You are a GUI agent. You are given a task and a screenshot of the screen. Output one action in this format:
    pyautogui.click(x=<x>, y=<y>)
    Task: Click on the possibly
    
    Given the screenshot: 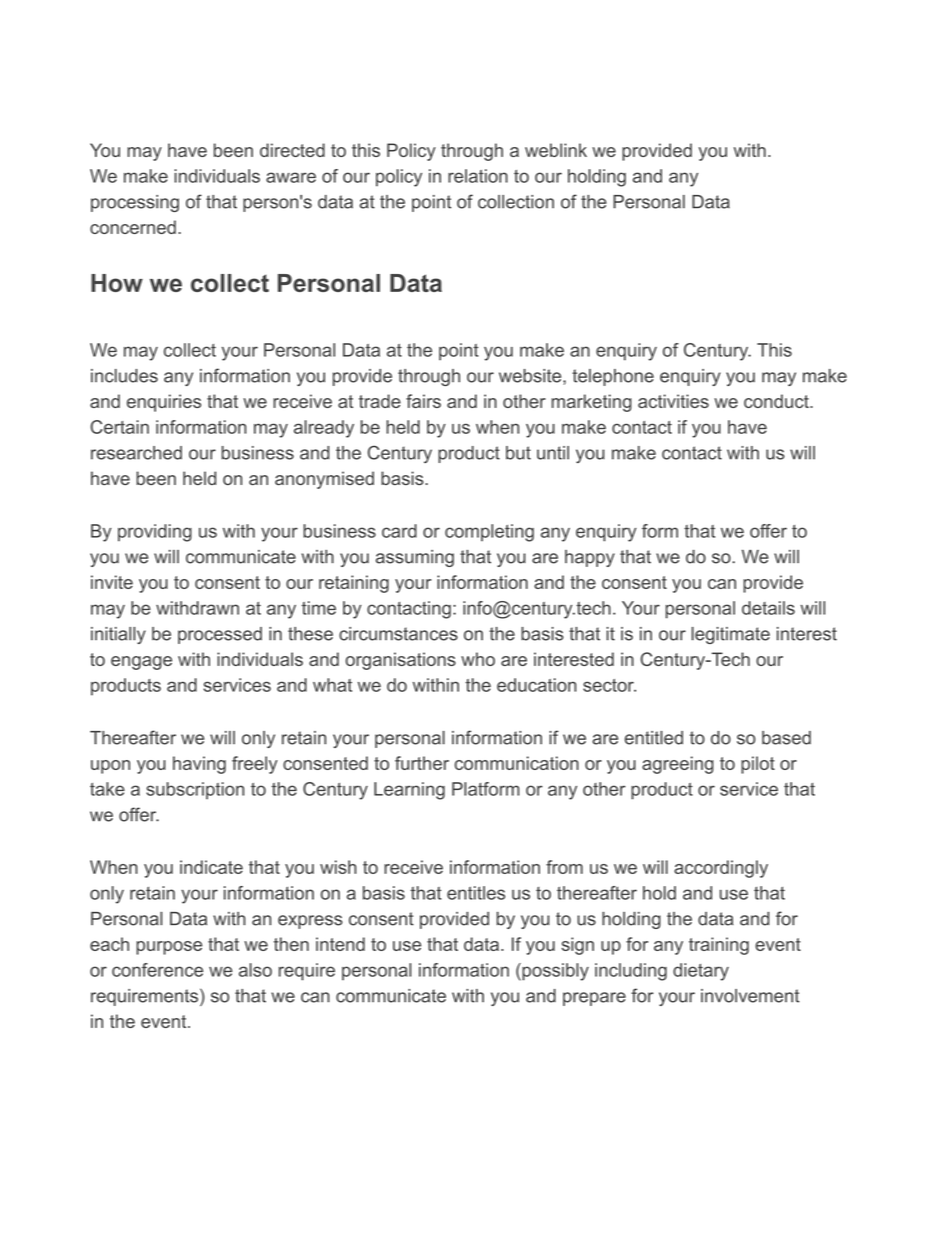 What is the action you would take?
    pyautogui.click(x=554, y=972)
